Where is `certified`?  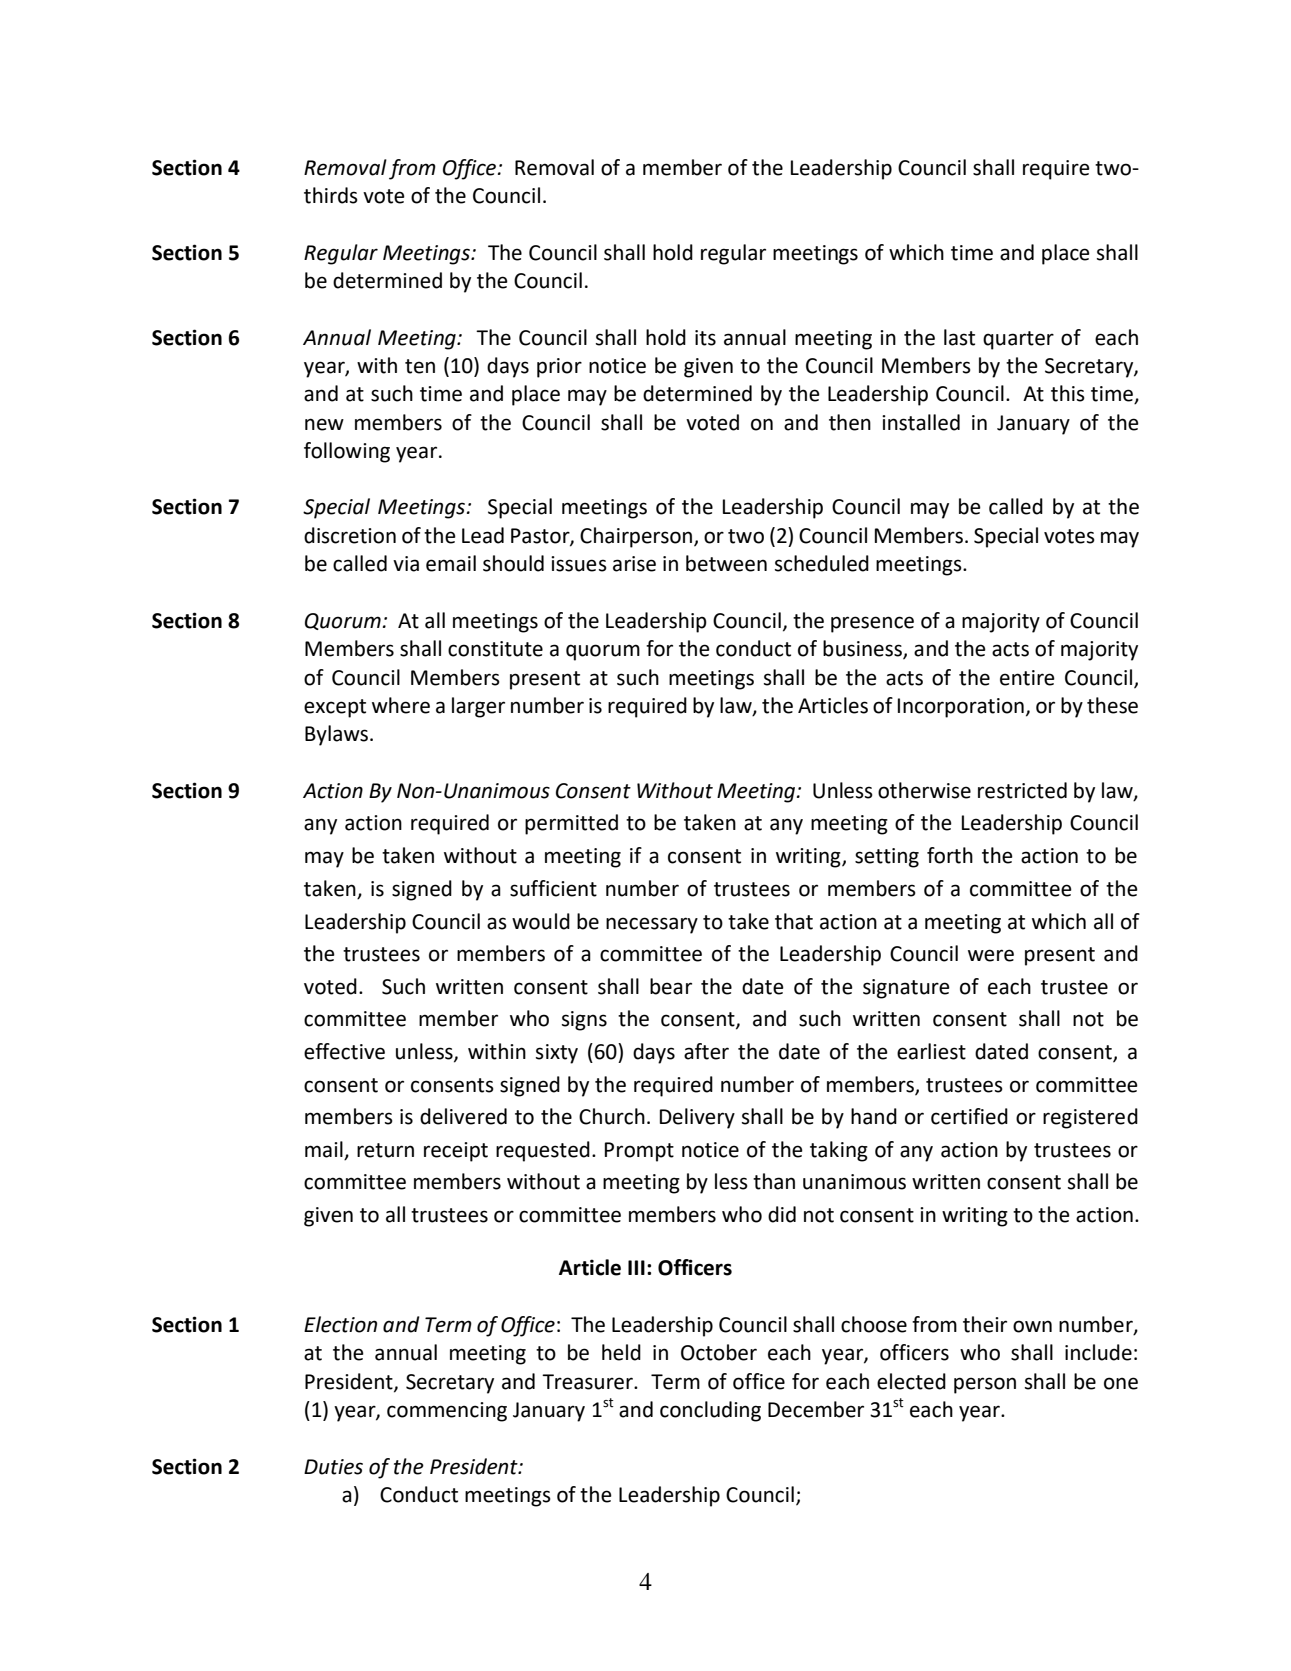 certified is located at coordinates (969, 1116).
